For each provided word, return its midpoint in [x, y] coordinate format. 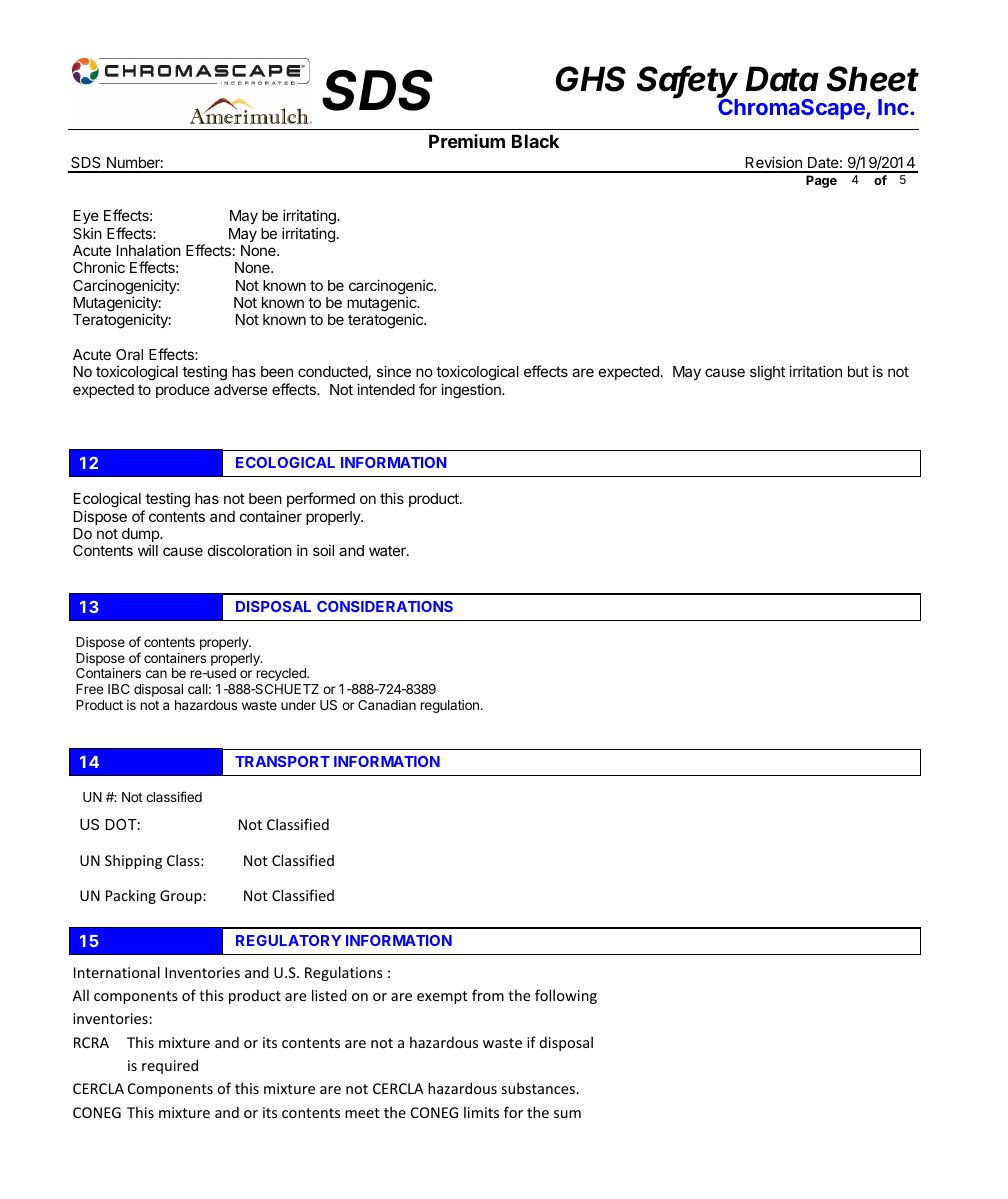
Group [182, 897]
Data [782, 79]
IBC [119, 689]
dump [141, 536]
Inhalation [149, 250]
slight [767, 373]
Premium [467, 141]
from [488, 995]
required [170, 1066]
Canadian [387, 705]
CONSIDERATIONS [385, 606]
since [394, 371]
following [566, 996]
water [388, 550]
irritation [815, 371]
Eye [86, 219]
